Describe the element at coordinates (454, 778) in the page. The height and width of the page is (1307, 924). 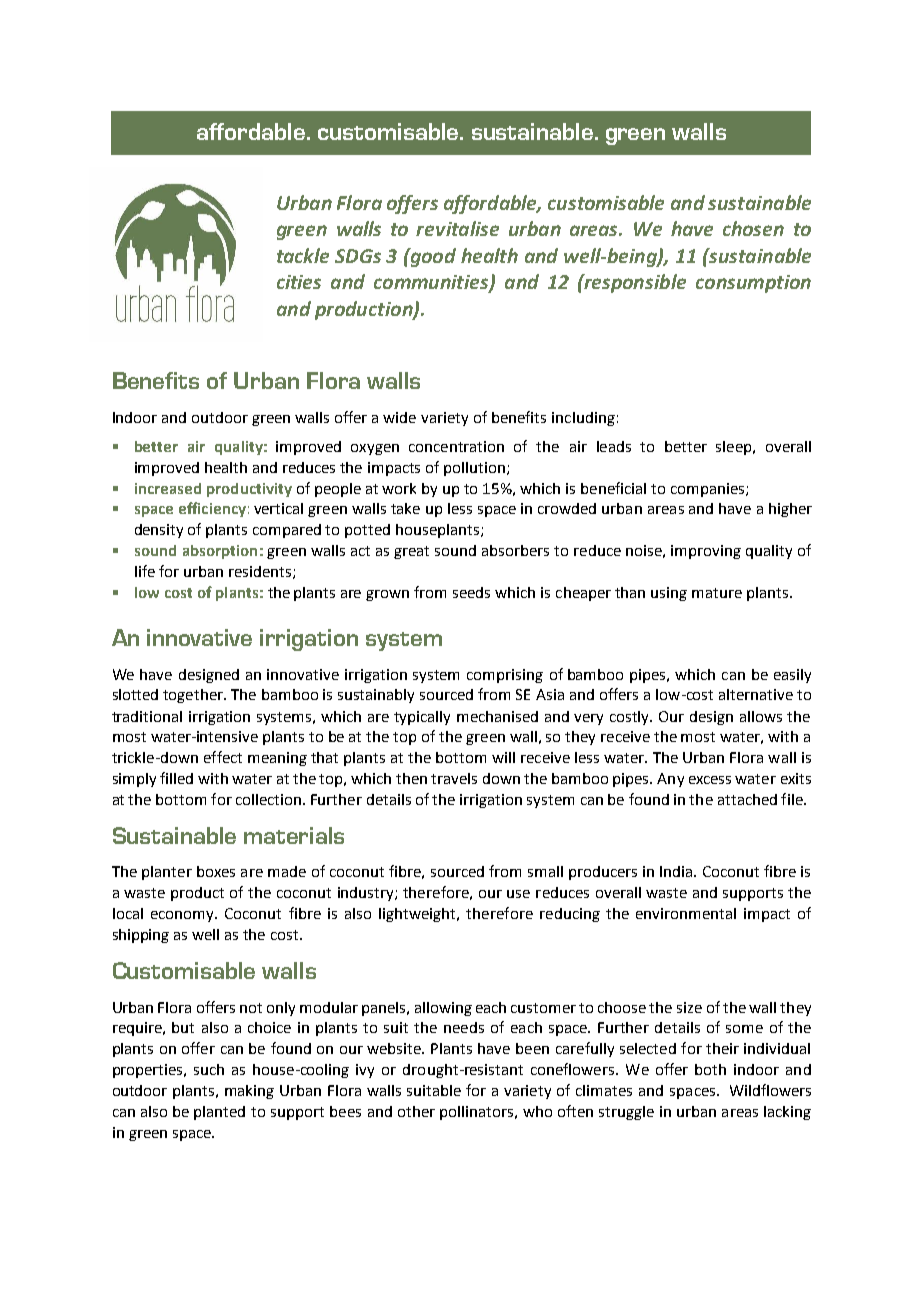
I see `travels` at that location.
